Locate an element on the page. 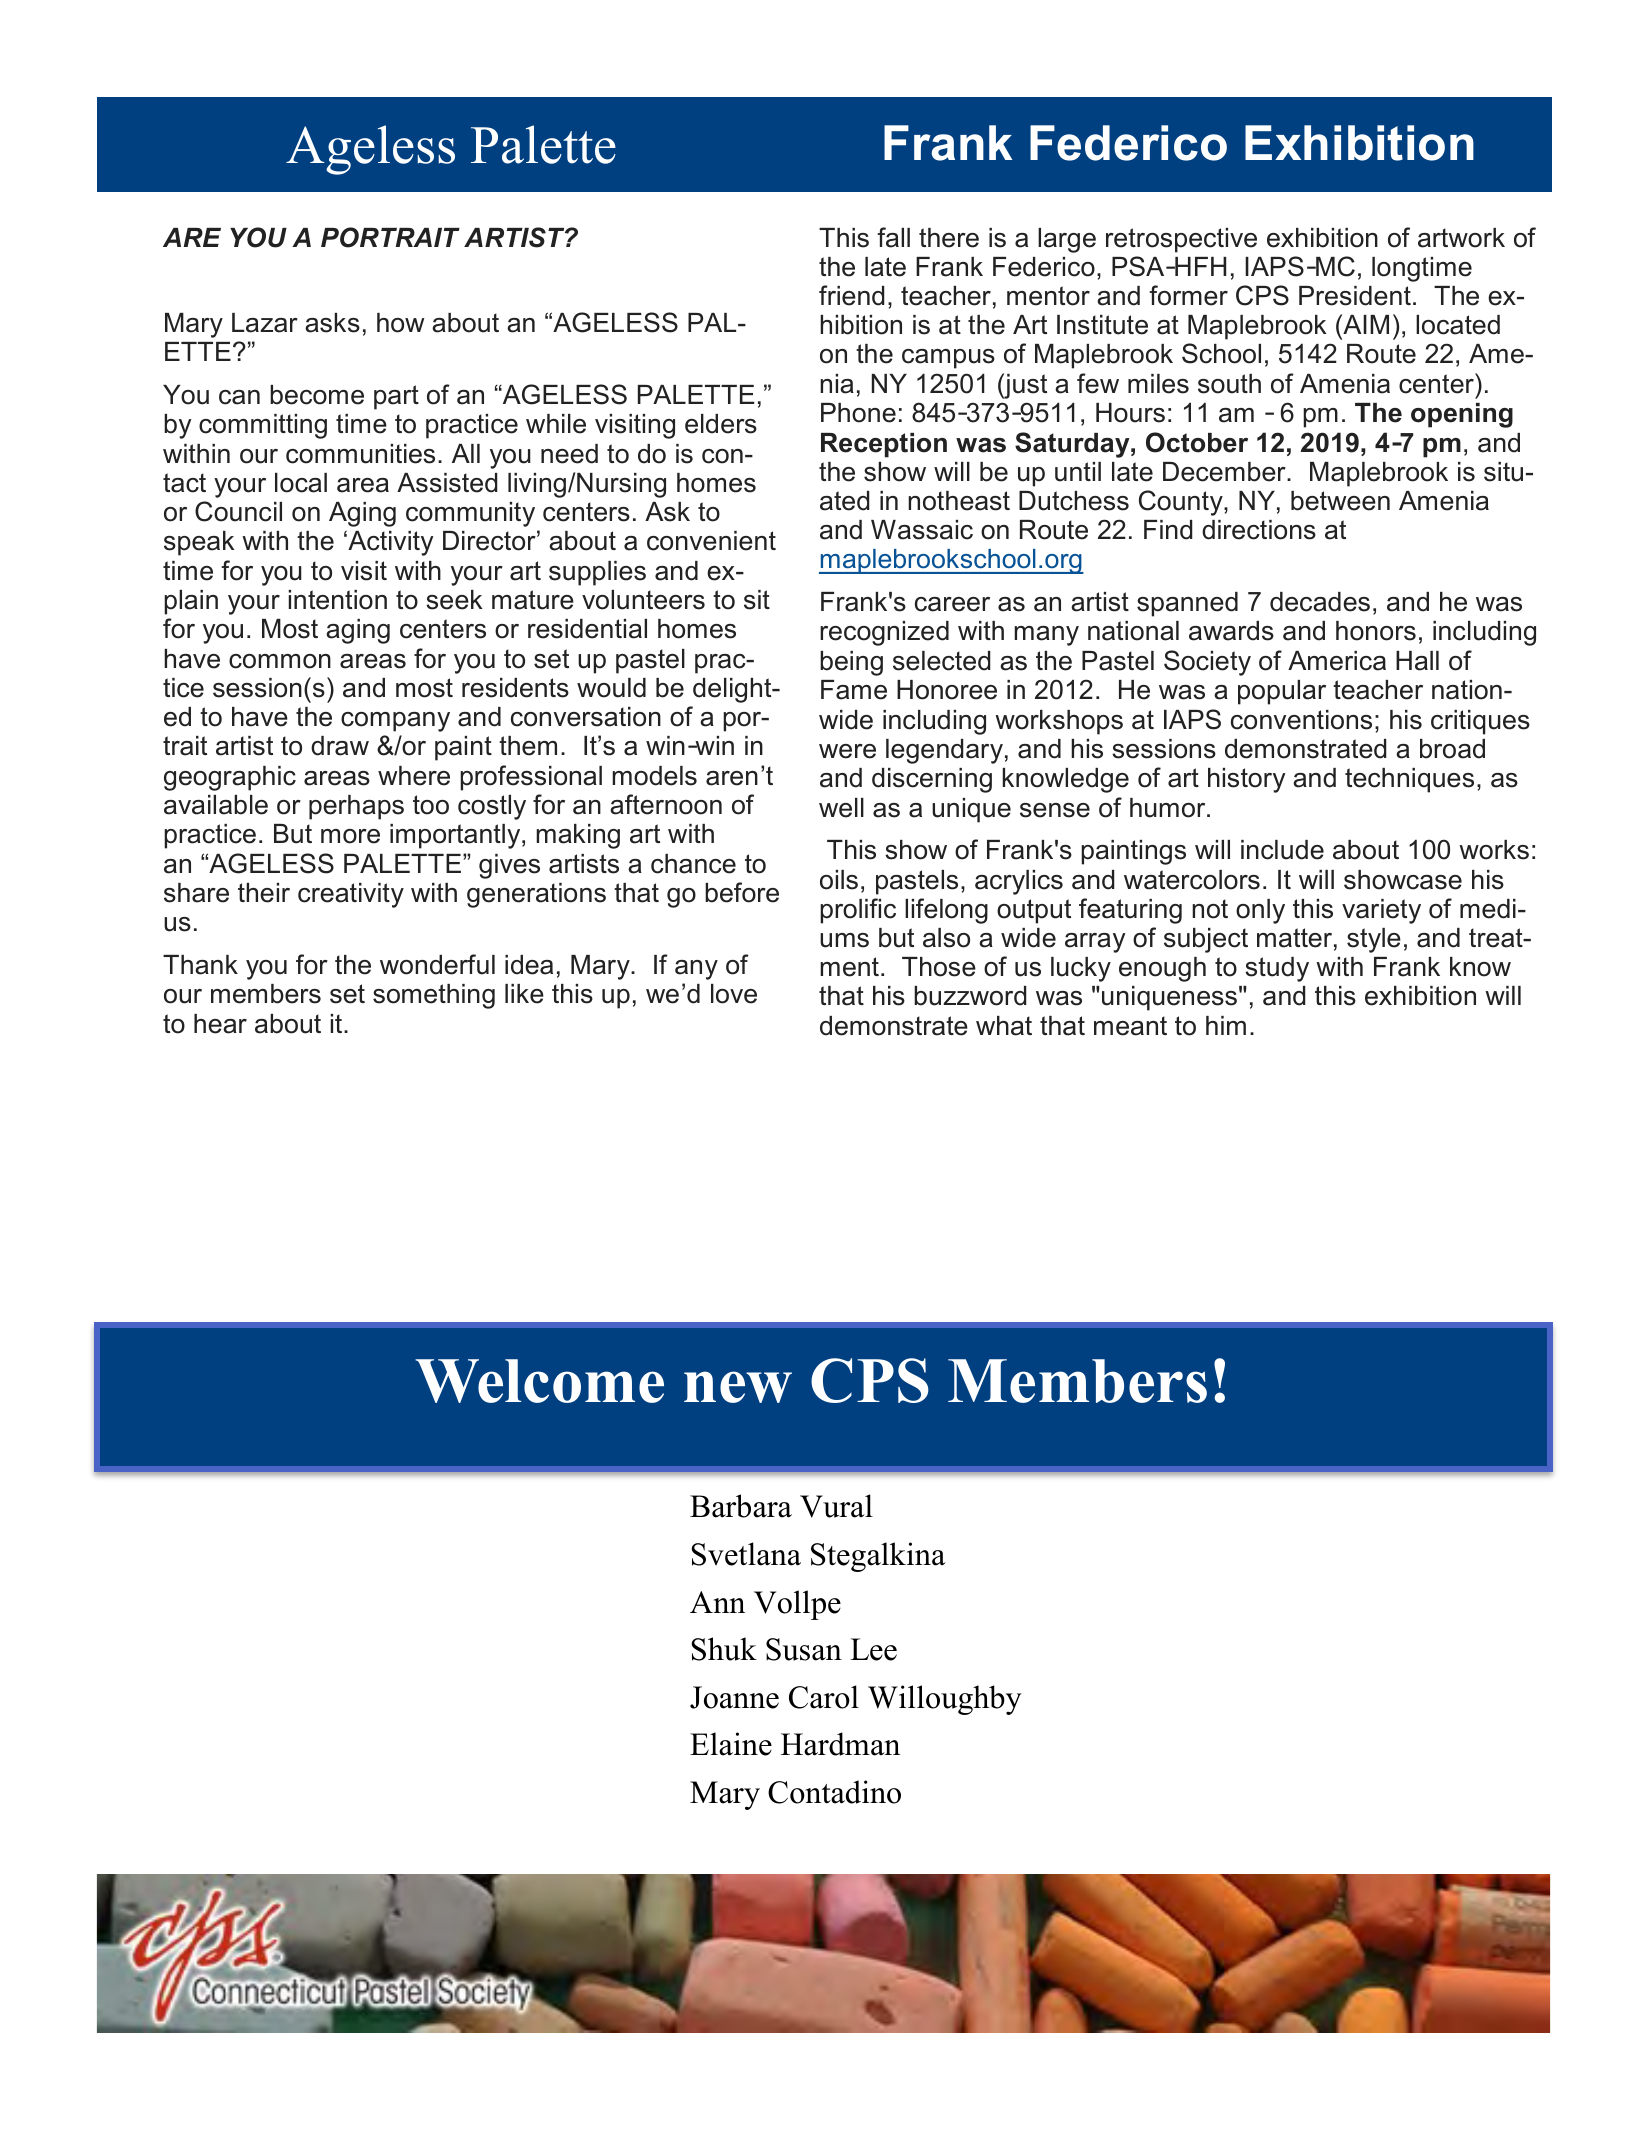 This image has width=1647, height=2131. new is located at coordinates (738, 1387).
